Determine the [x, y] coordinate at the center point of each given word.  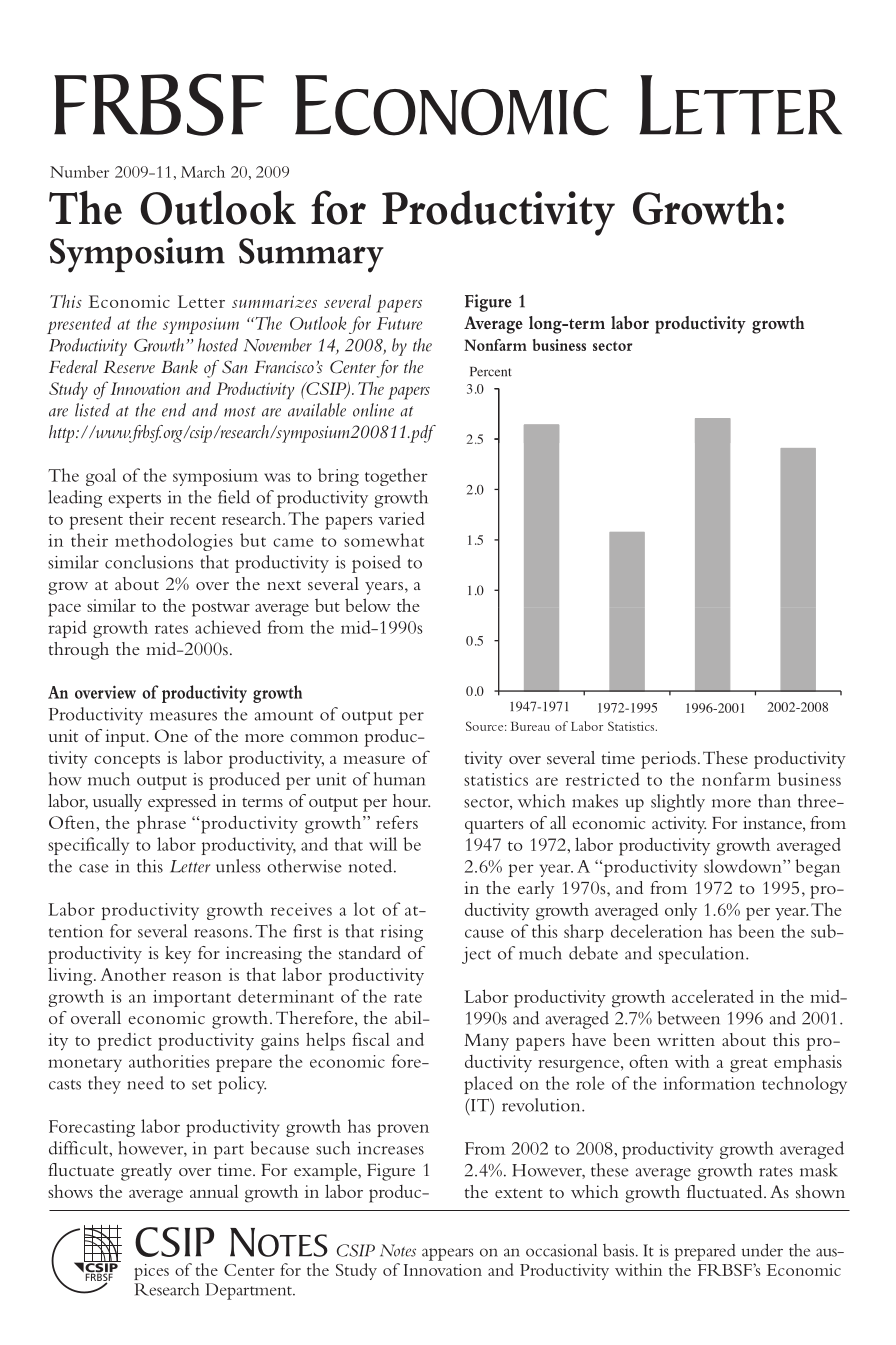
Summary [311, 255]
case [94, 868]
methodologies [174, 542]
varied [401, 518]
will [383, 844]
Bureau [530, 726]
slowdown [744, 866]
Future [399, 323]
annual [214, 1191]
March [203, 171]
